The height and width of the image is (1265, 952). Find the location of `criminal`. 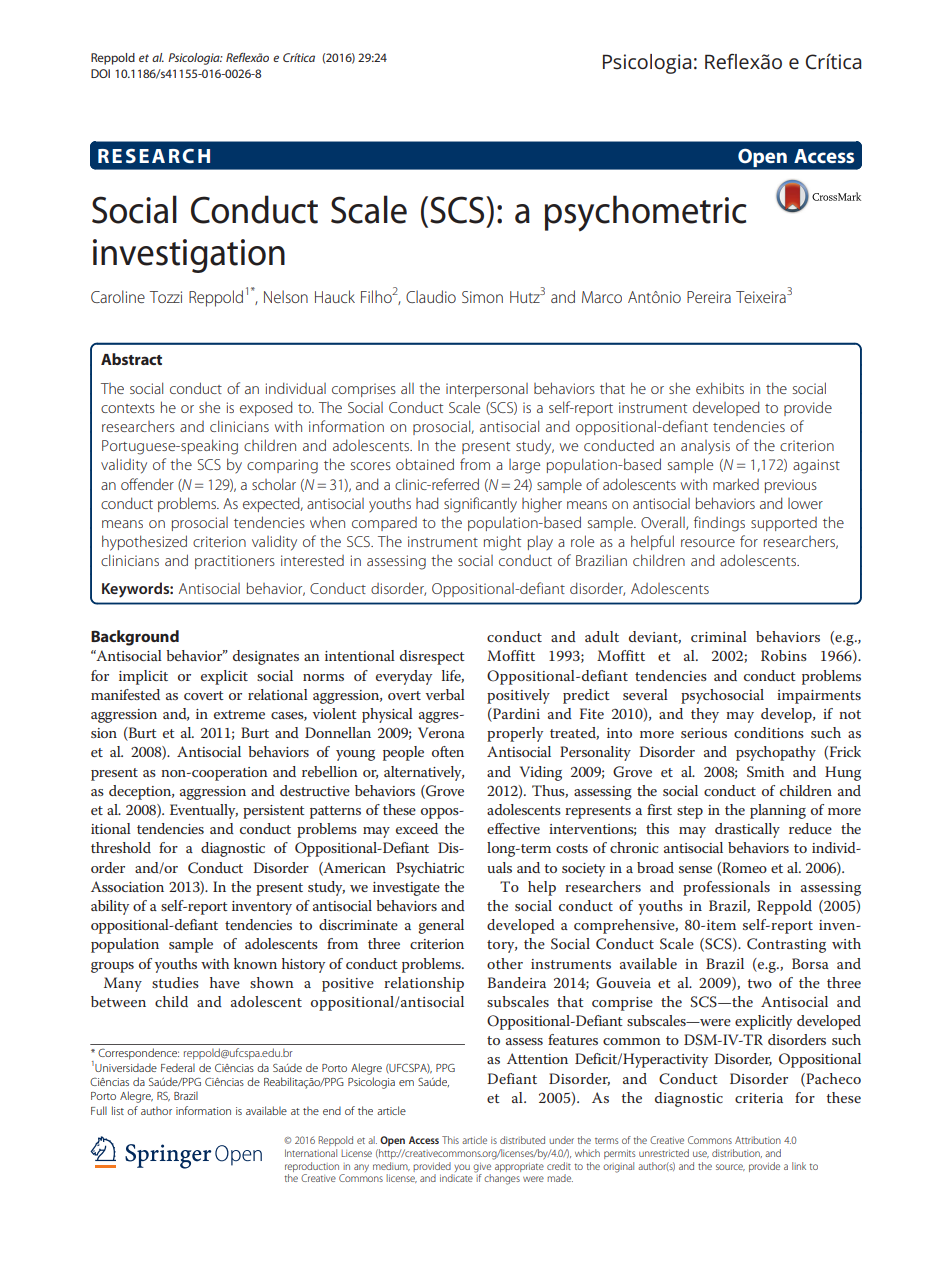

criminal is located at coordinates (719, 636).
